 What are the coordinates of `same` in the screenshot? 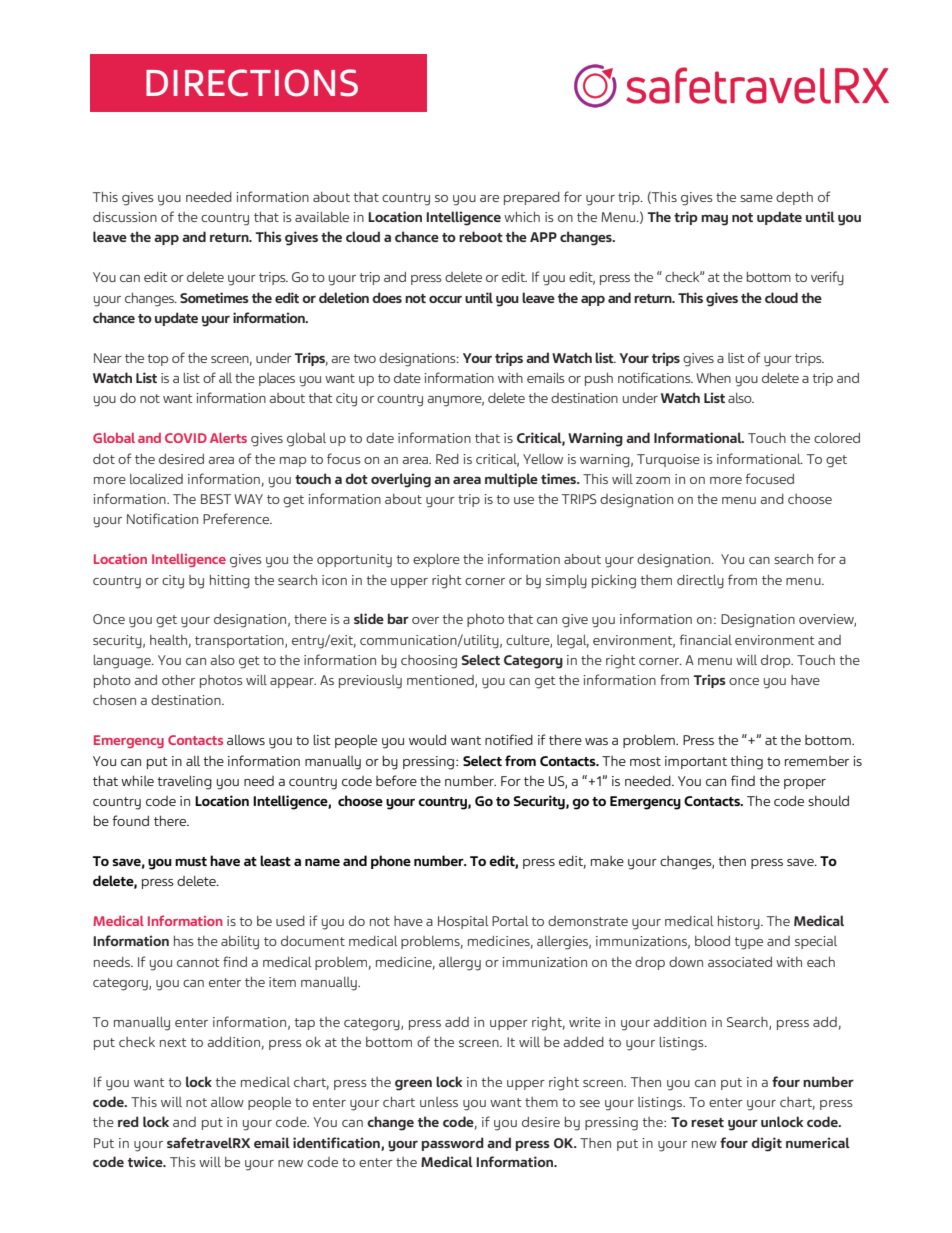 It's located at (756, 198).
